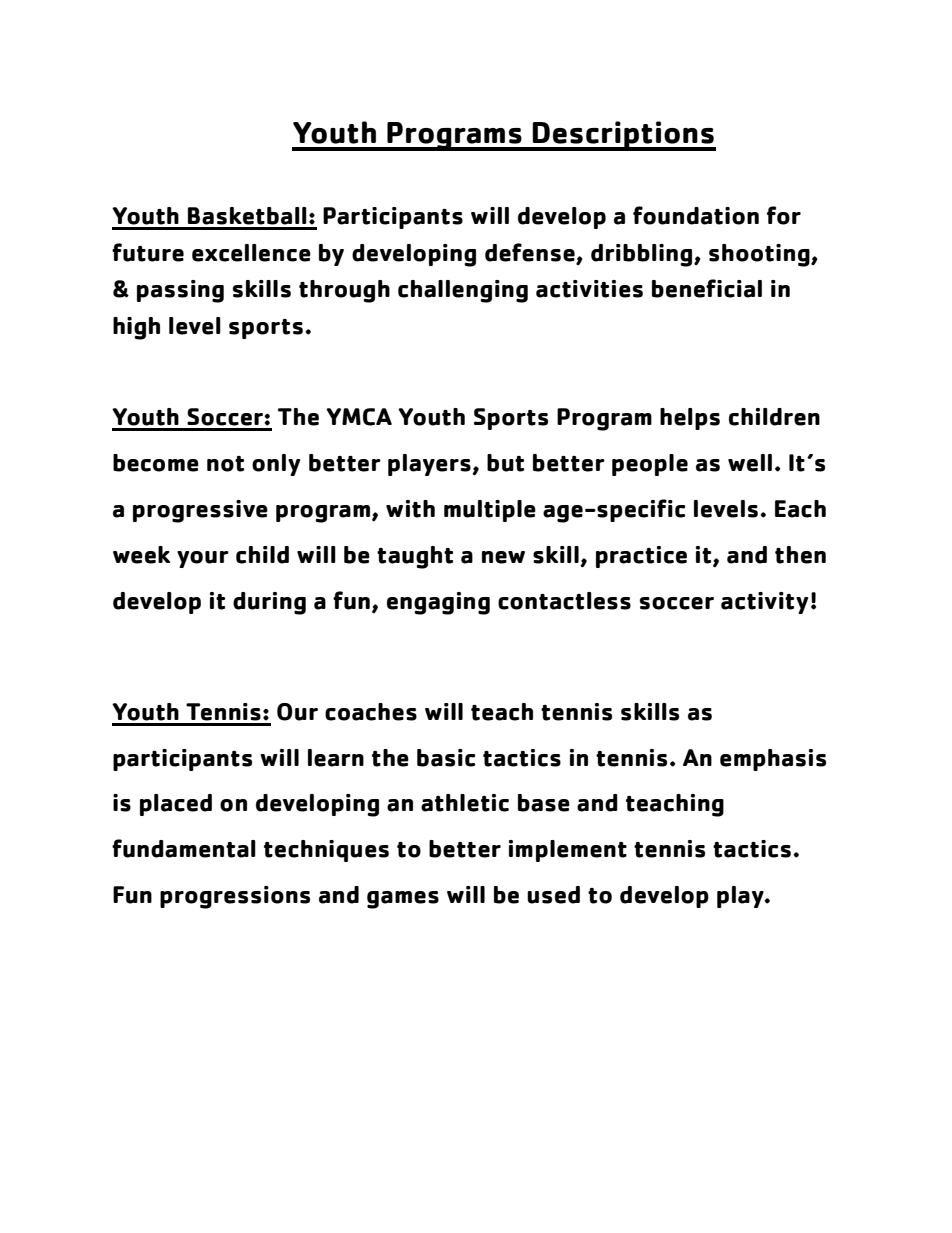 The height and width of the screenshot is (1233, 952). What do you see at coordinates (225, 464) in the screenshot?
I see `not` at bounding box center [225, 464].
